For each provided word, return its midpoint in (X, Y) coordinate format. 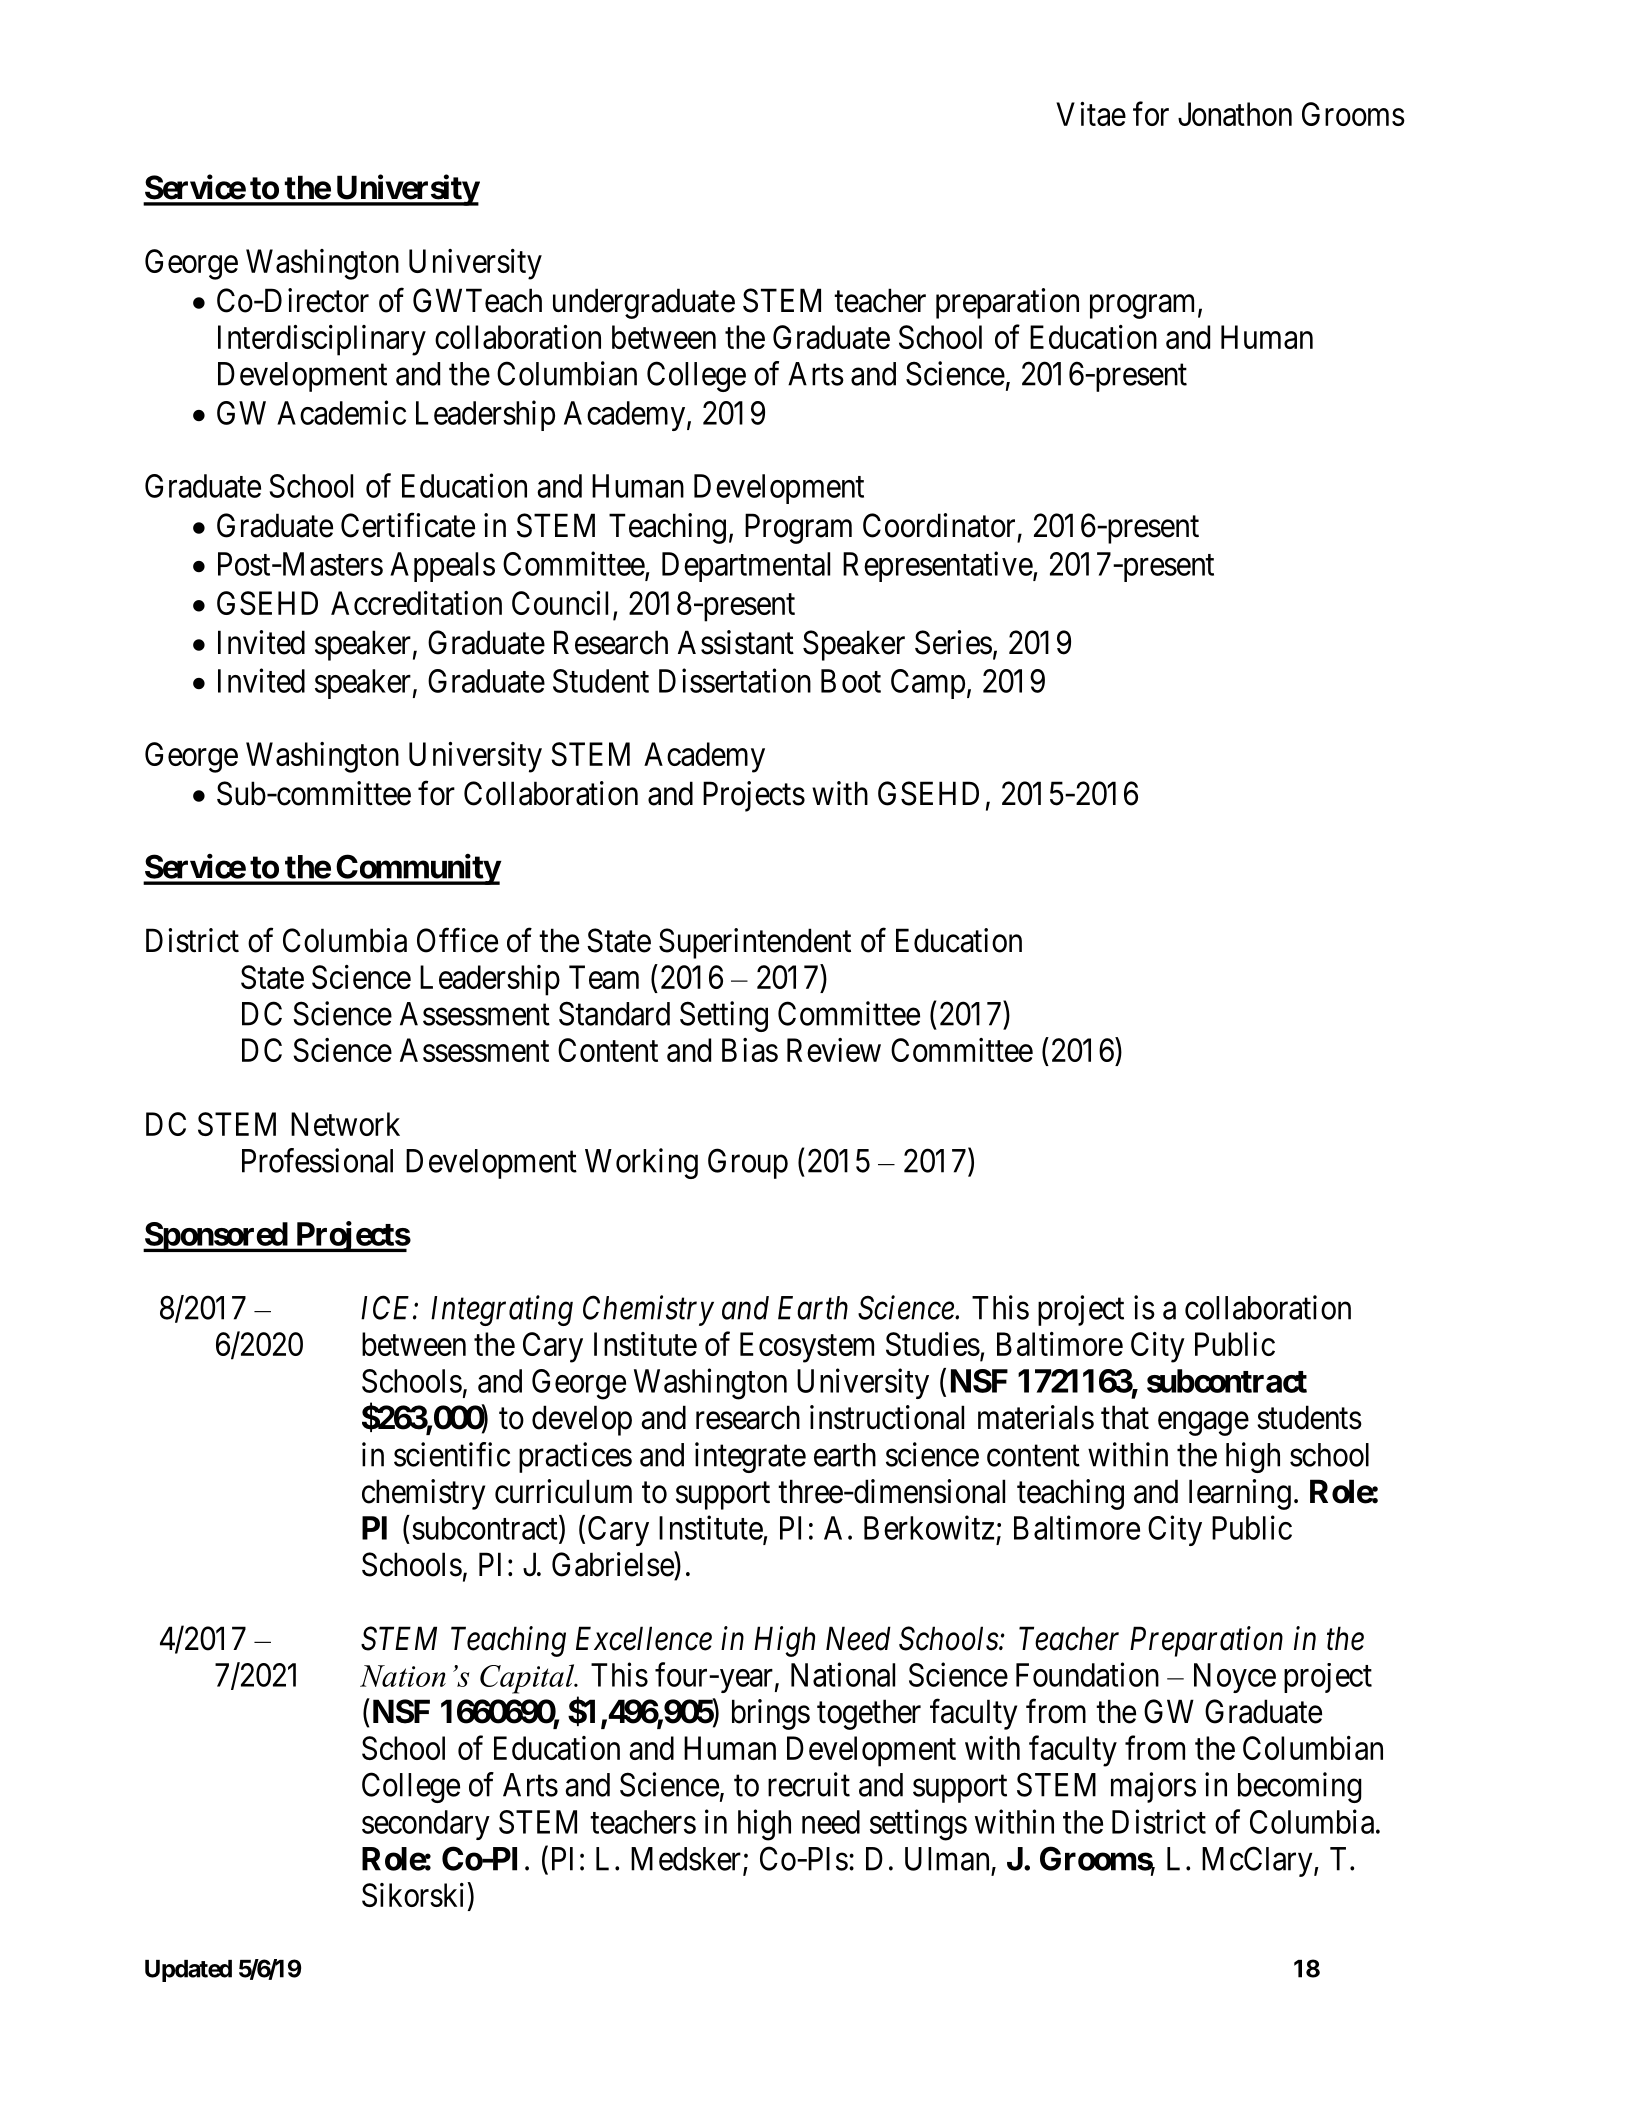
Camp (928, 684)
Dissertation (735, 680)
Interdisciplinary (322, 340)
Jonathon (1235, 114)
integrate (750, 1457)
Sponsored (216, 1237)
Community (417, 869)
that (1125, 1417)
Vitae (1091, 114)
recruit (809, 1784)
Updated (188, 1971)
